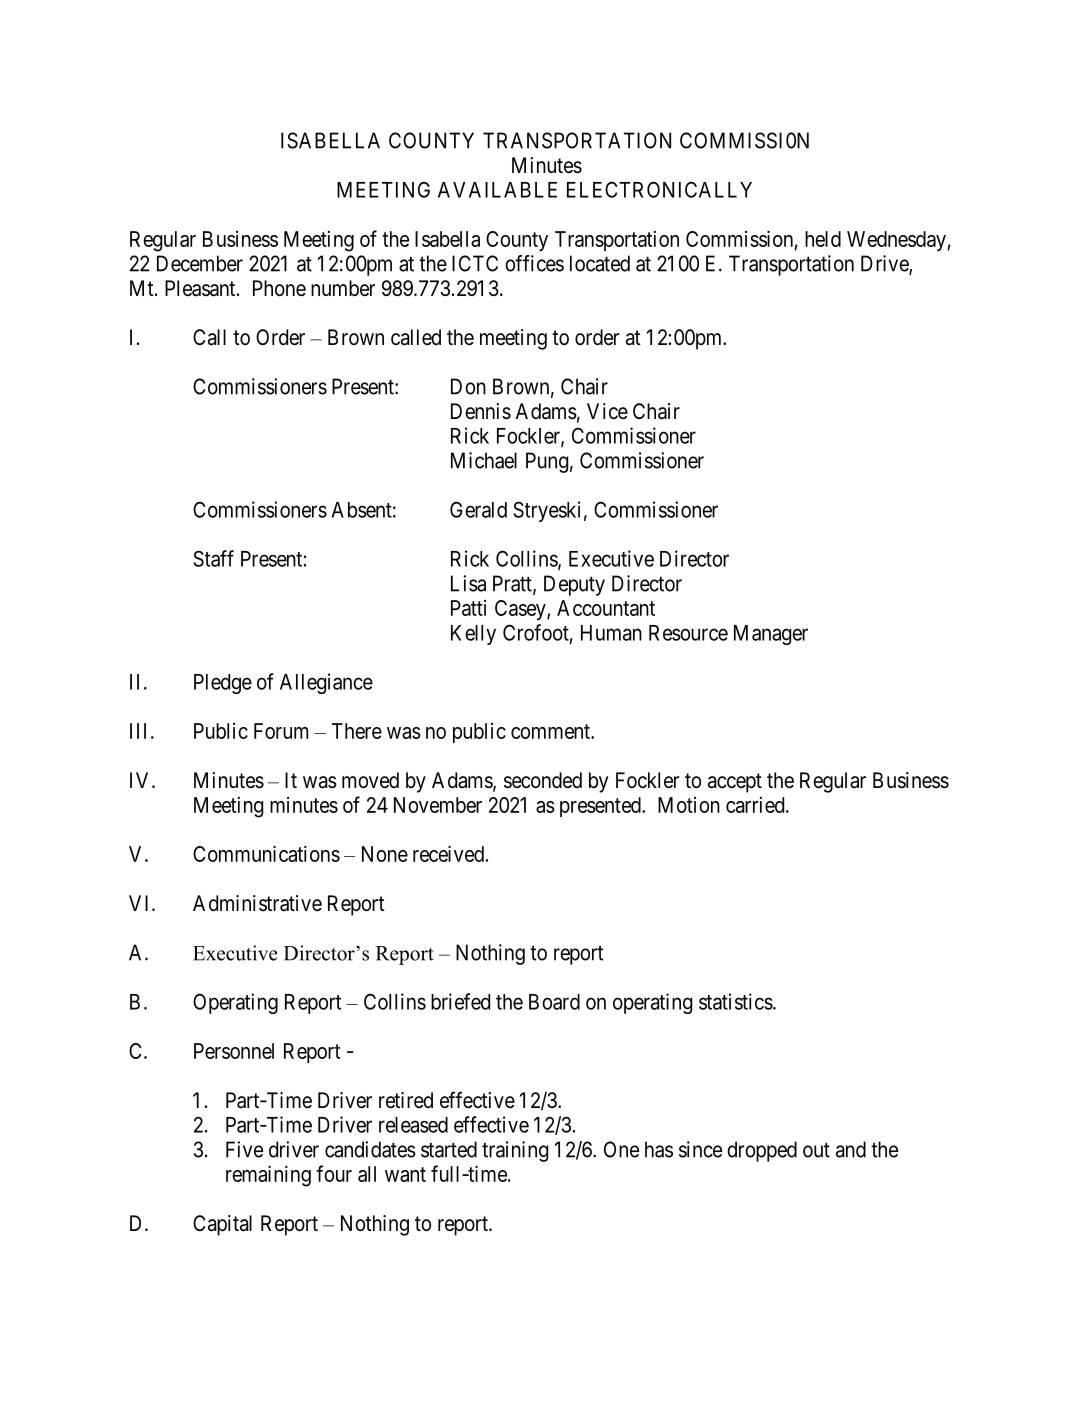 The image size is (1091, 1412). I want to click on held, so click(823, 239).
